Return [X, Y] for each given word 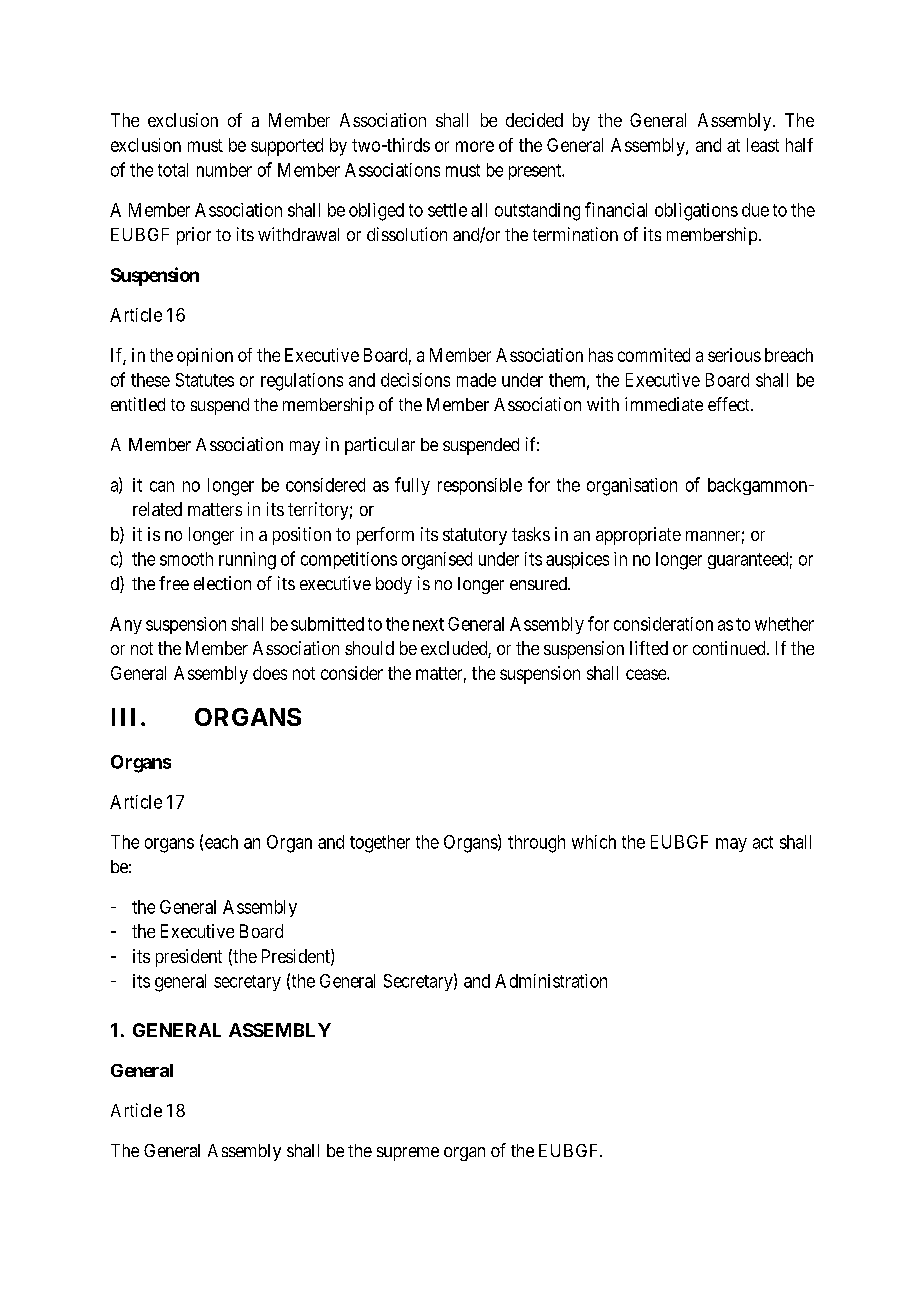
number [224, 170]
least [763, 145]
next [428, 624]
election [222, 583]
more [475, 146]
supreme [408, 1154]
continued [730, 648]
